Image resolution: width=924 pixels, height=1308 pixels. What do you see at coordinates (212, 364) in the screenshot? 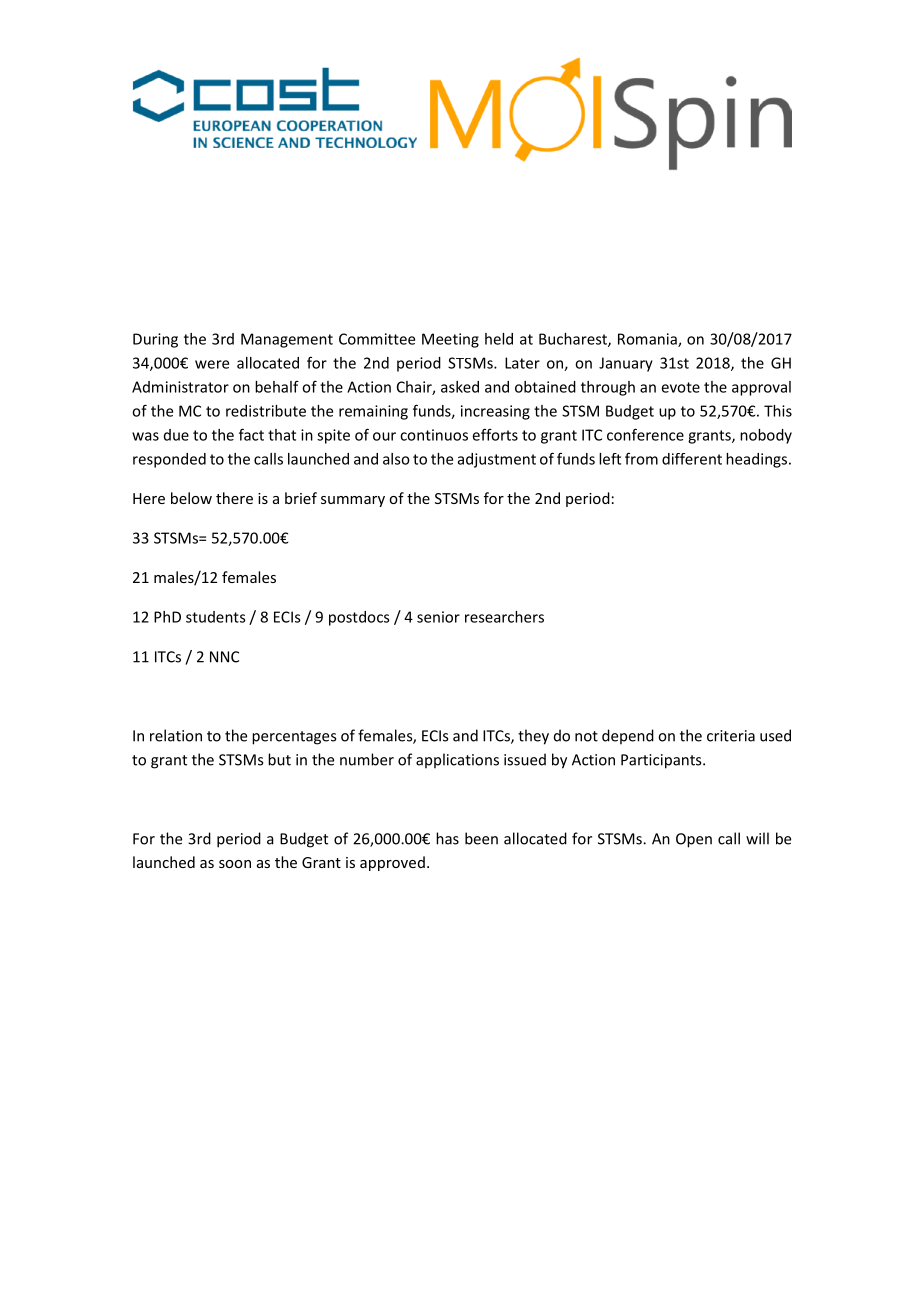
I see `were` at bounding box center [212, 364].
